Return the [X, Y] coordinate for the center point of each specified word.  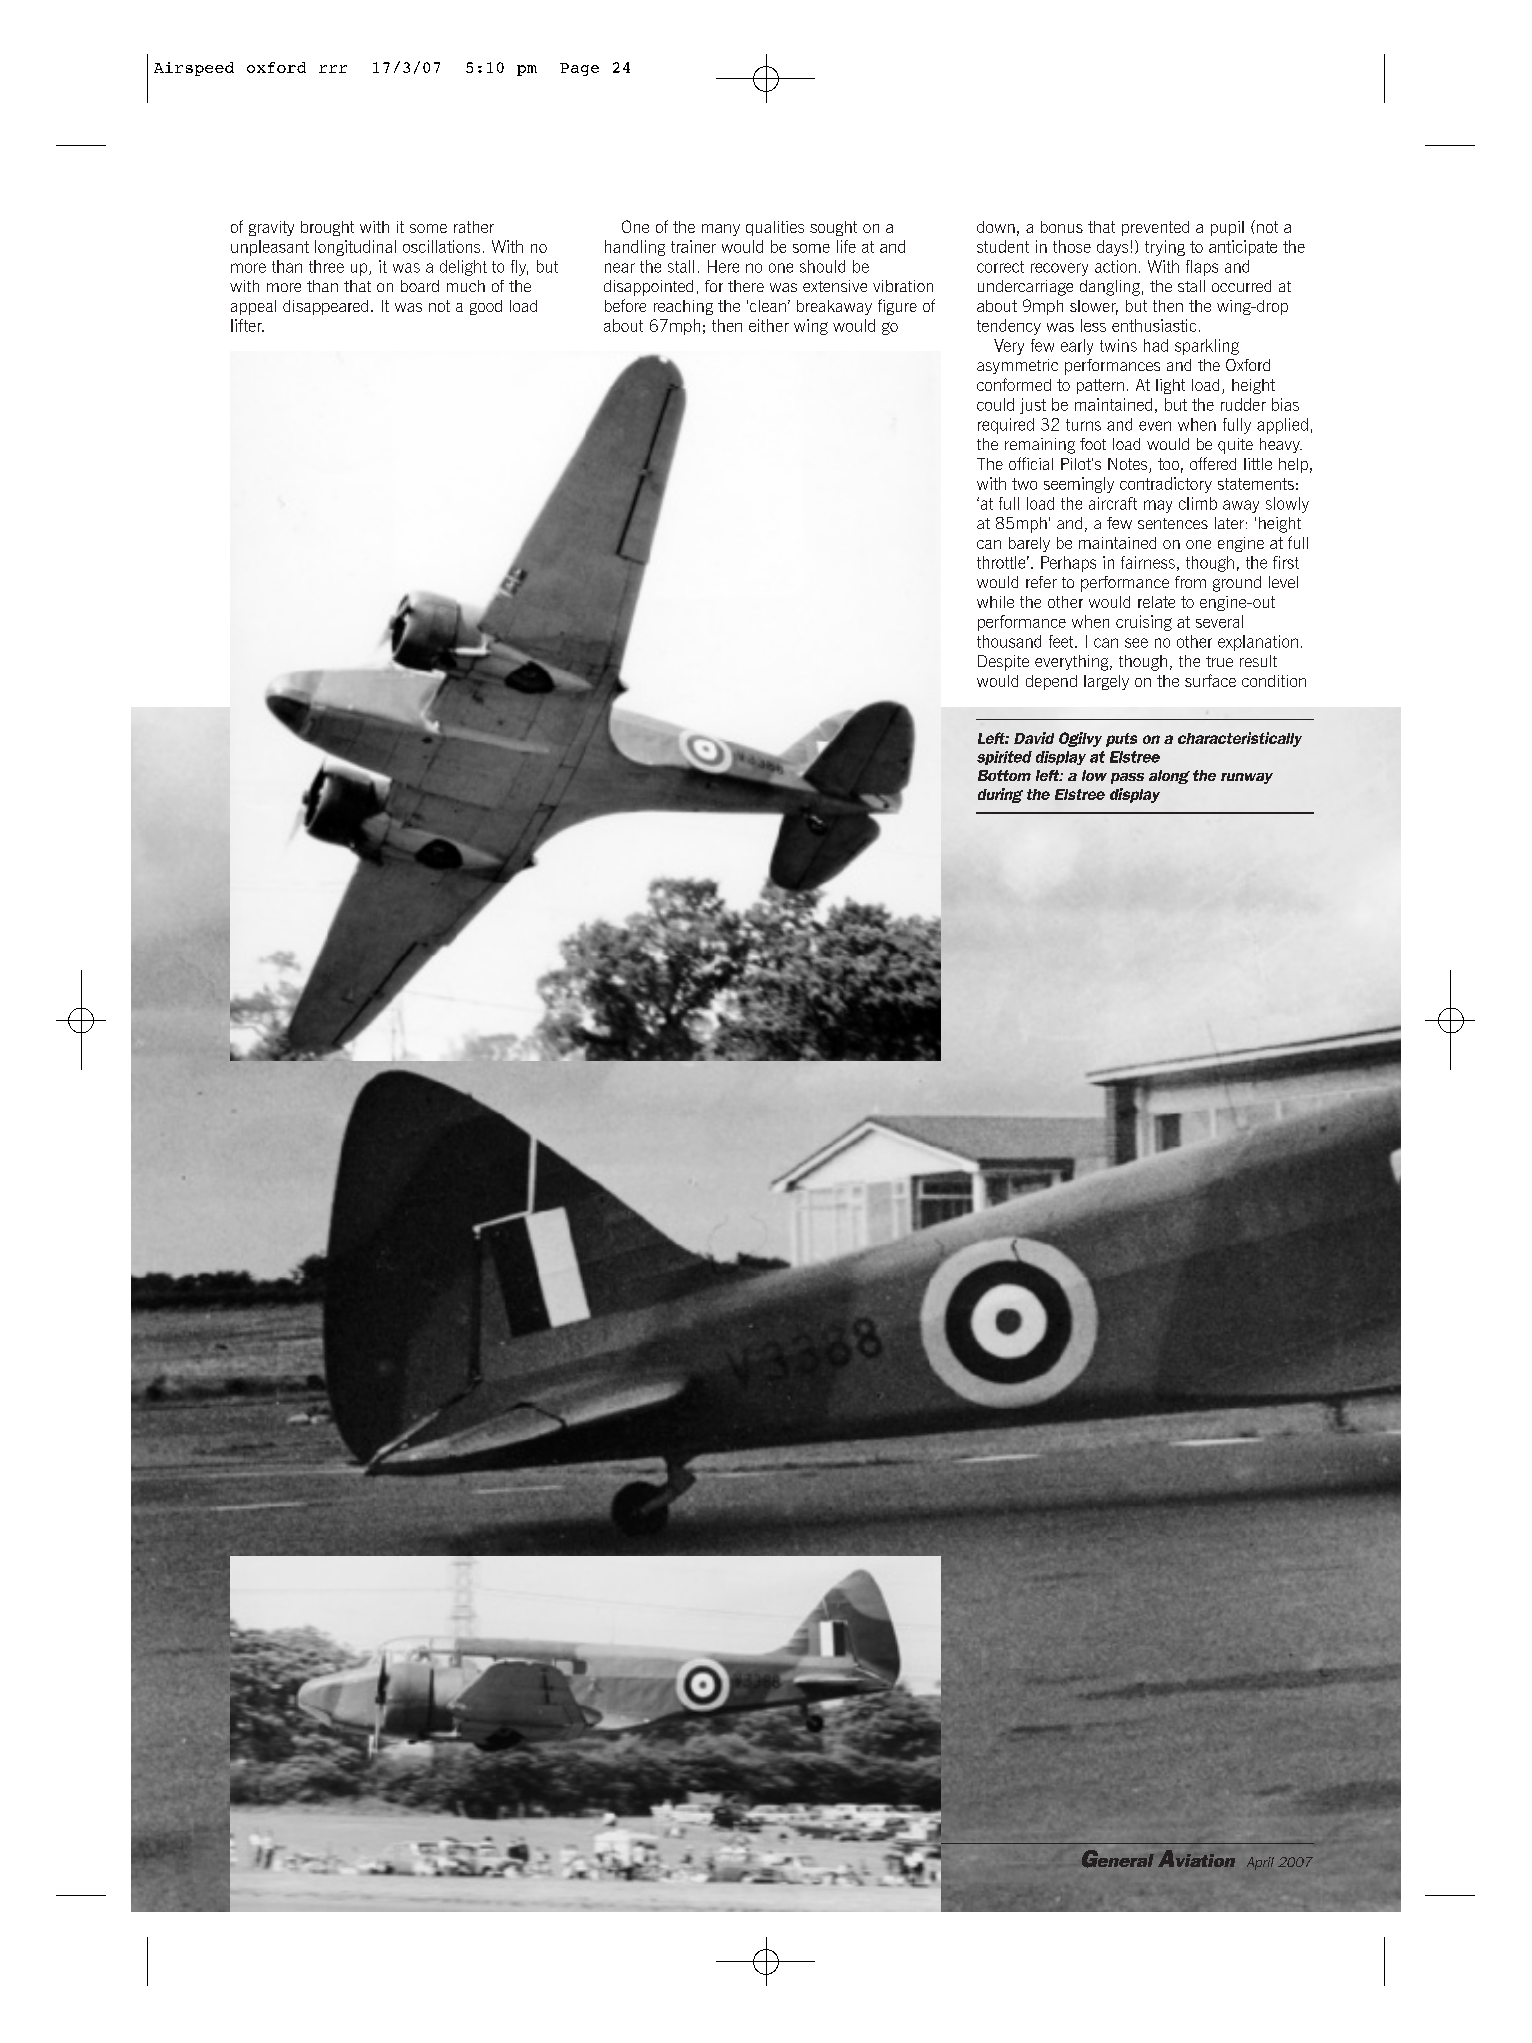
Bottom [1004, 775]
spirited [1004, 758]
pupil [1227, 228]
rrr [333, 69]
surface [1210, 680]
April [1260, 1863]
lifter [247, 325]
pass [1127, 778]
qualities [775, 228]
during [1000, 795]
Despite [1003, 663]
